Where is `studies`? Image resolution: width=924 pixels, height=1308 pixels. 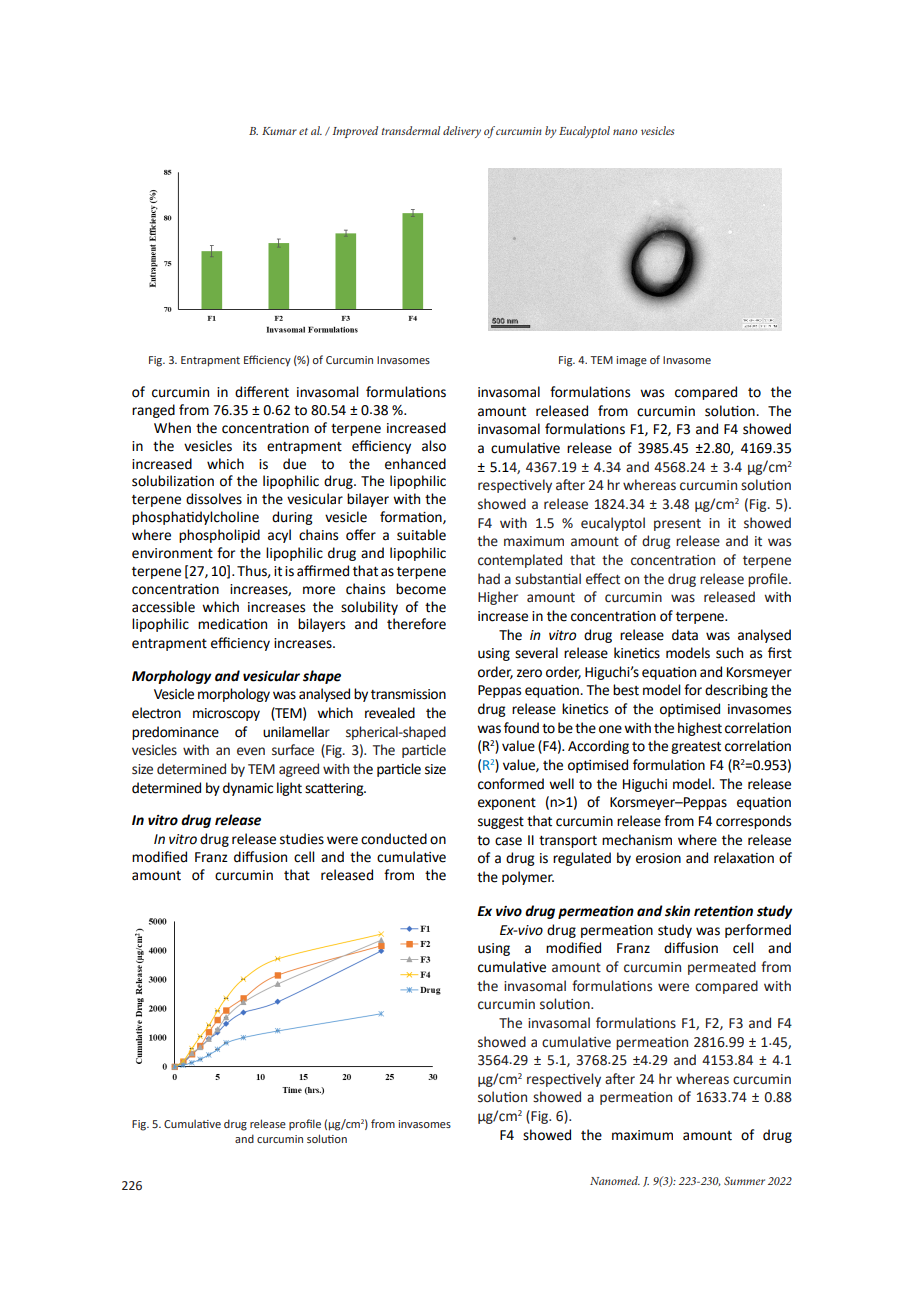
studies is located at coordinates (302, 839).
